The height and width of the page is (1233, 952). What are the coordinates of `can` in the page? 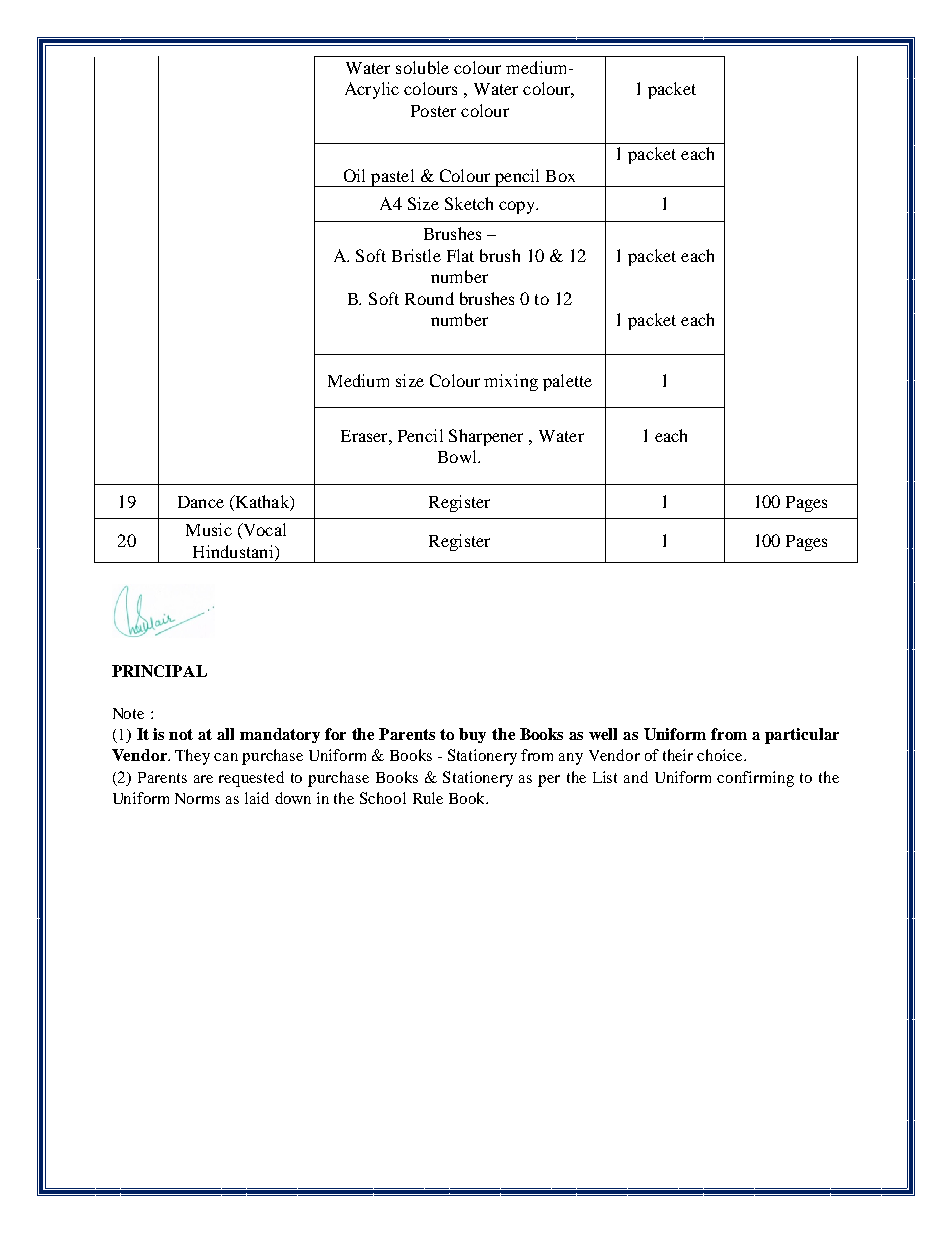 It's located at (226, 757).
